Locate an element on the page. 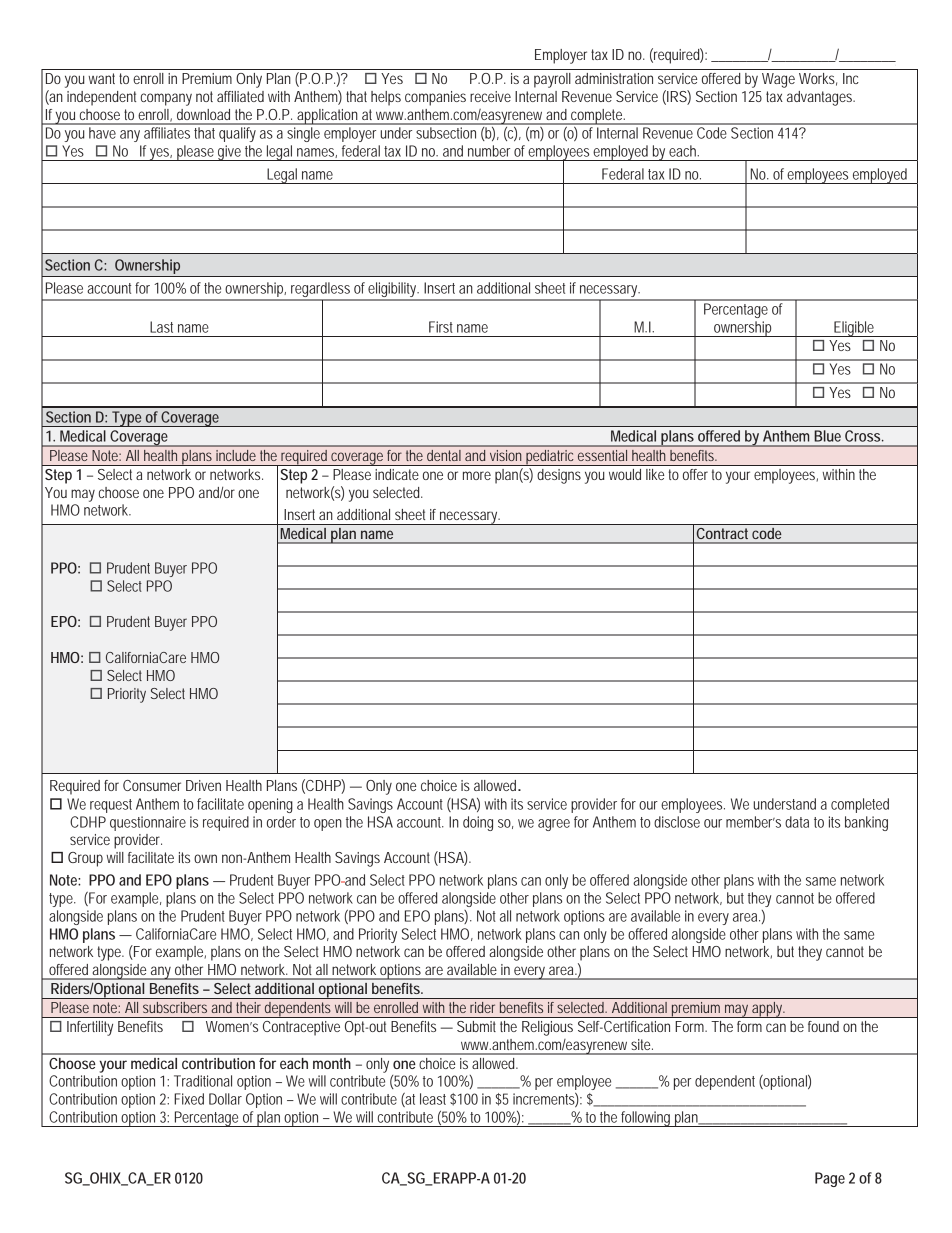 The height and width of the image is (1233, 952). Driven is located at coordinates (203, 785).
